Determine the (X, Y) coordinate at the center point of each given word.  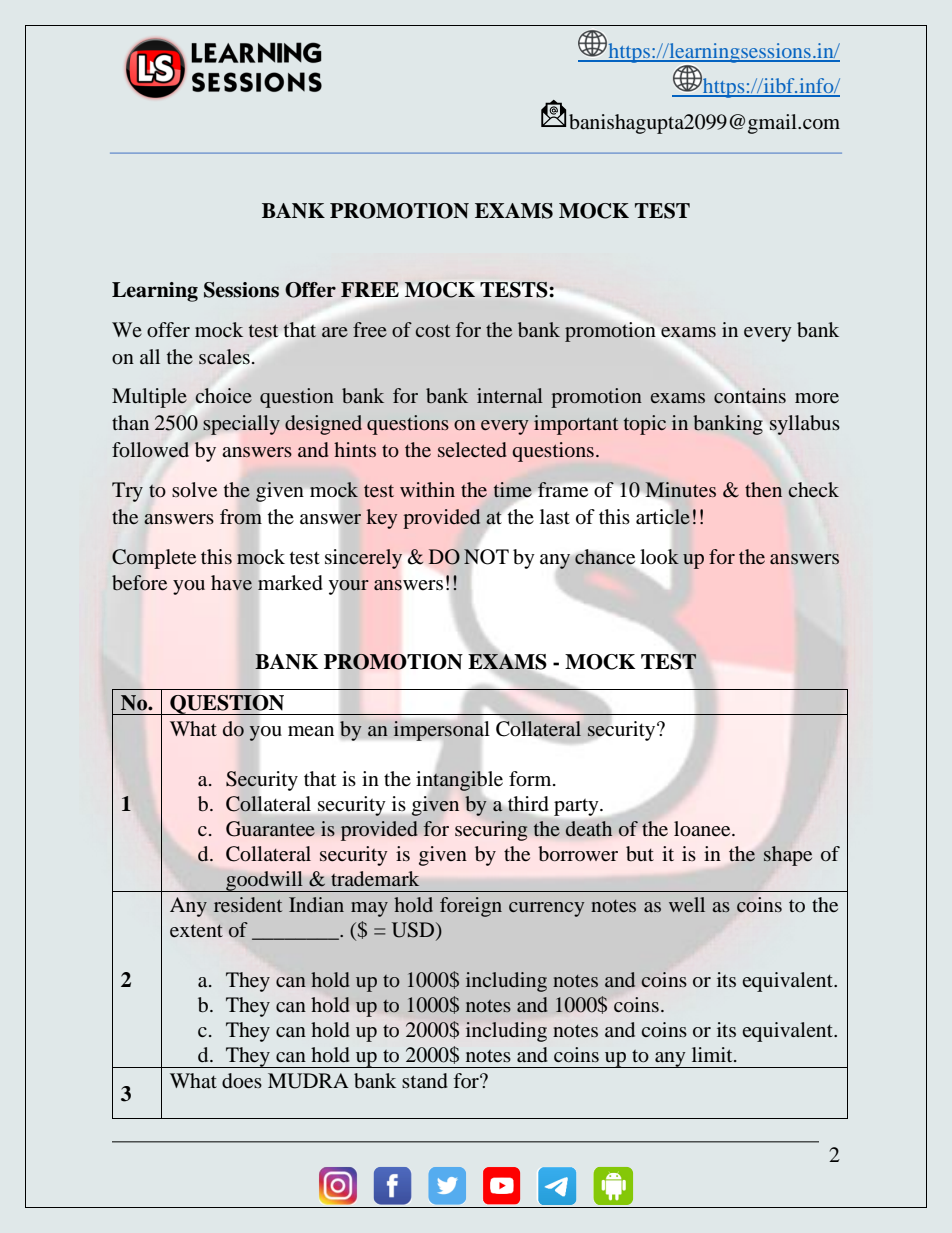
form (531, 779)
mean (311, 731)
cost (433, 330)
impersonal (441, 731)
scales (224, 356)
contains (750, 396)
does (242, 1081)
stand (425, 1080)
